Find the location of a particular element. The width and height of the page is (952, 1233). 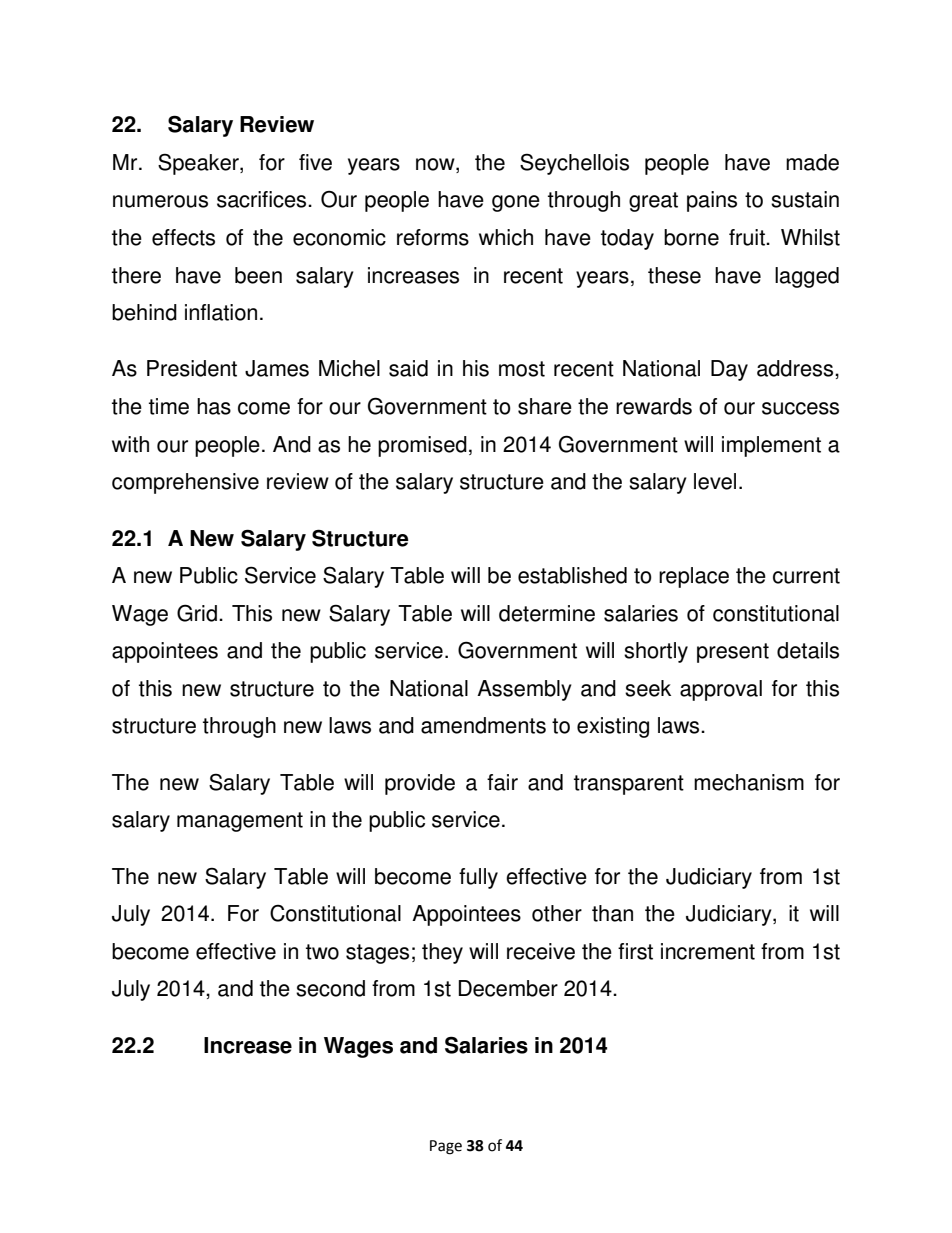

promised is located at coordinates (422, 446).
